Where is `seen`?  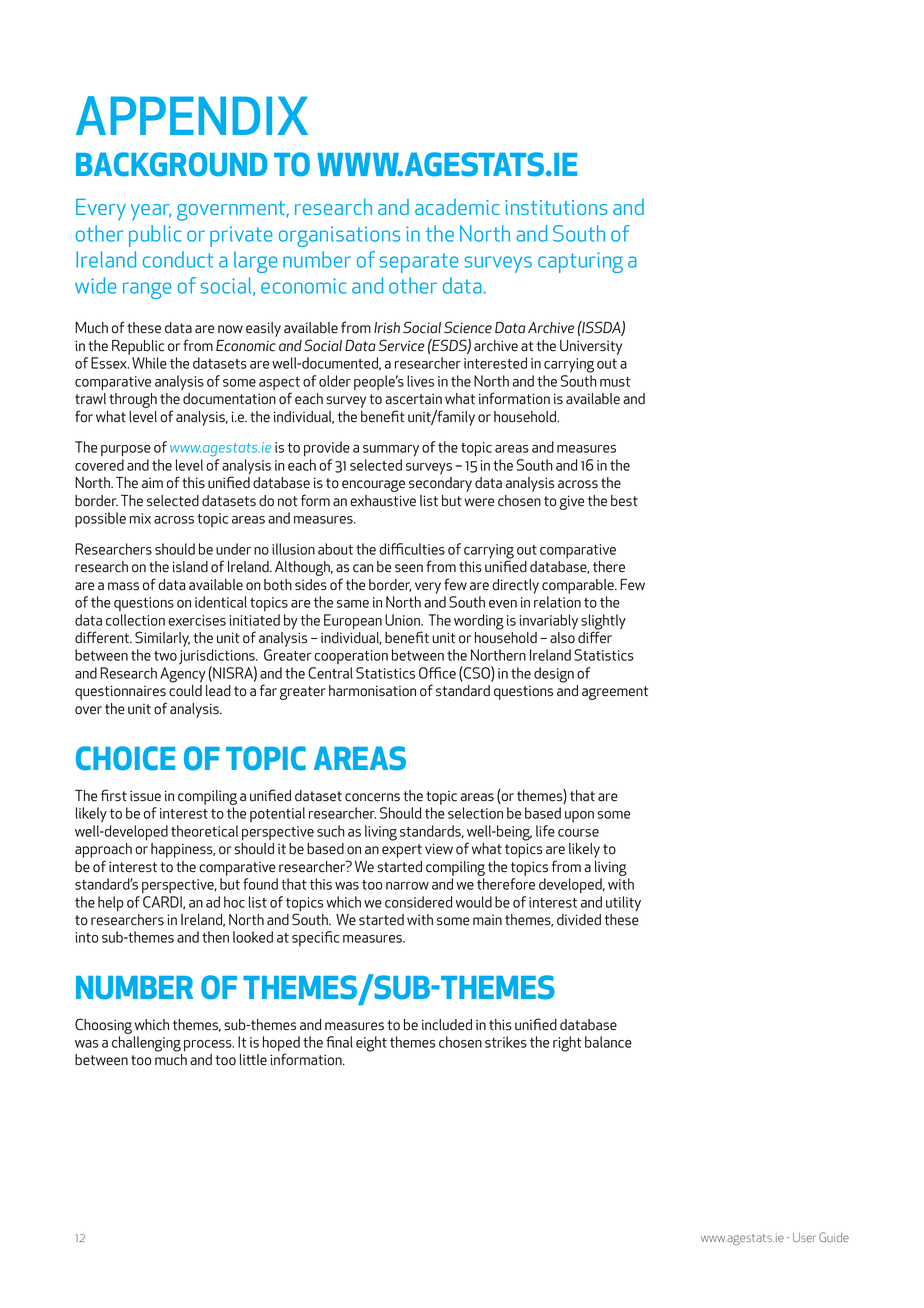 seen is located at coordinates (409, 568).
